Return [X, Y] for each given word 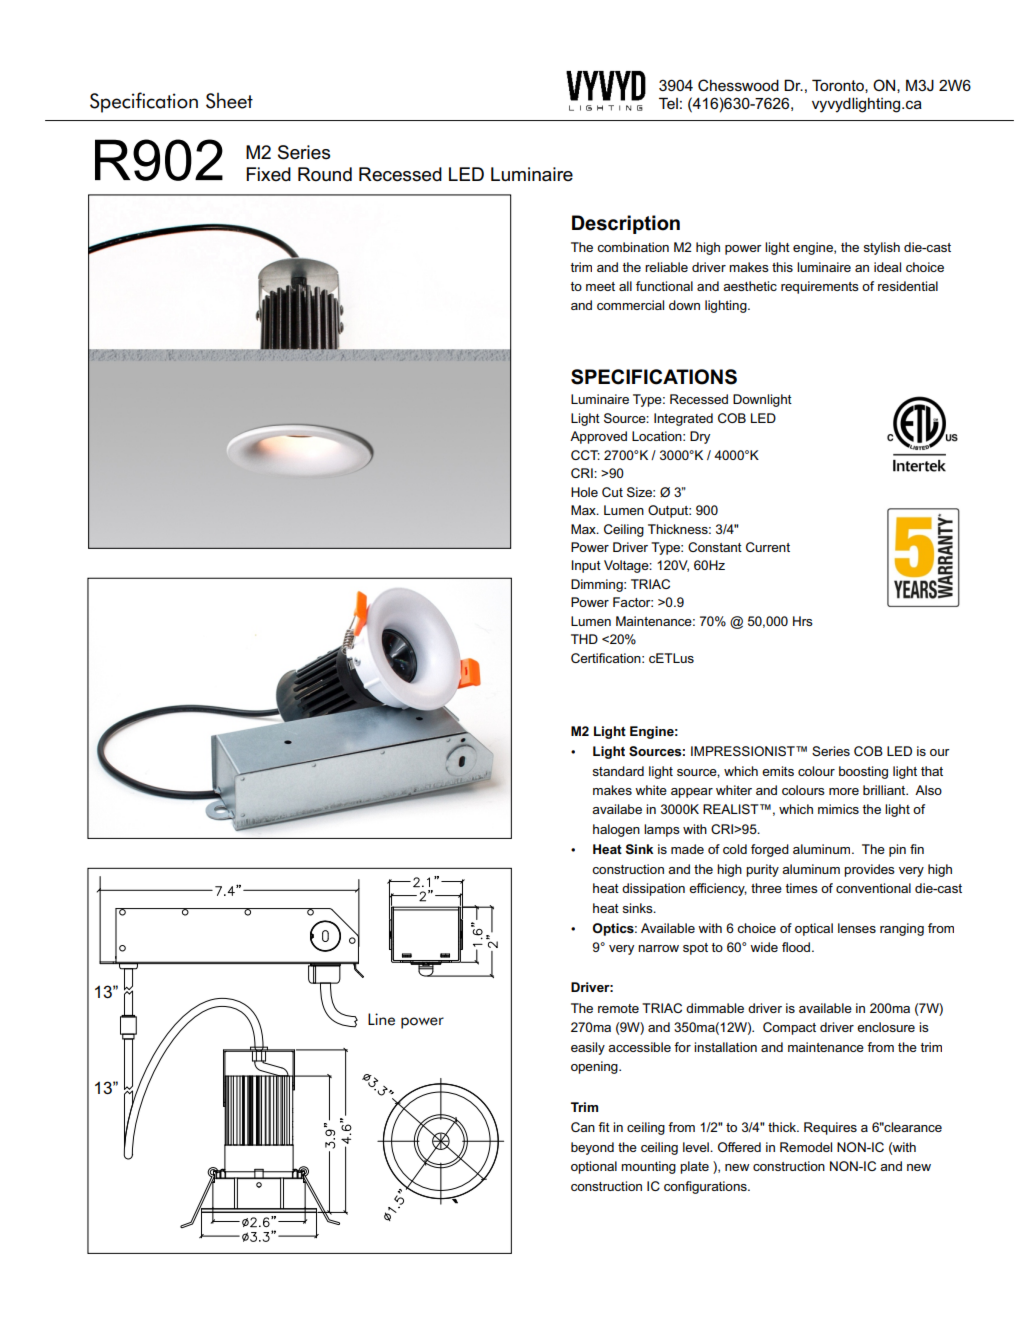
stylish [882, 248]
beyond [592, 1148]
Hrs [803, 621]
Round [325, 174]
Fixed [268, 174]
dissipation [653, 889]
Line [381, 1019]
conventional [873, 888]
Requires [830, 1128]
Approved [598, 437]
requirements [820, 287]
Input [586, 566]
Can [583, 1127]
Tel [668, 103]
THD [584, 639]
